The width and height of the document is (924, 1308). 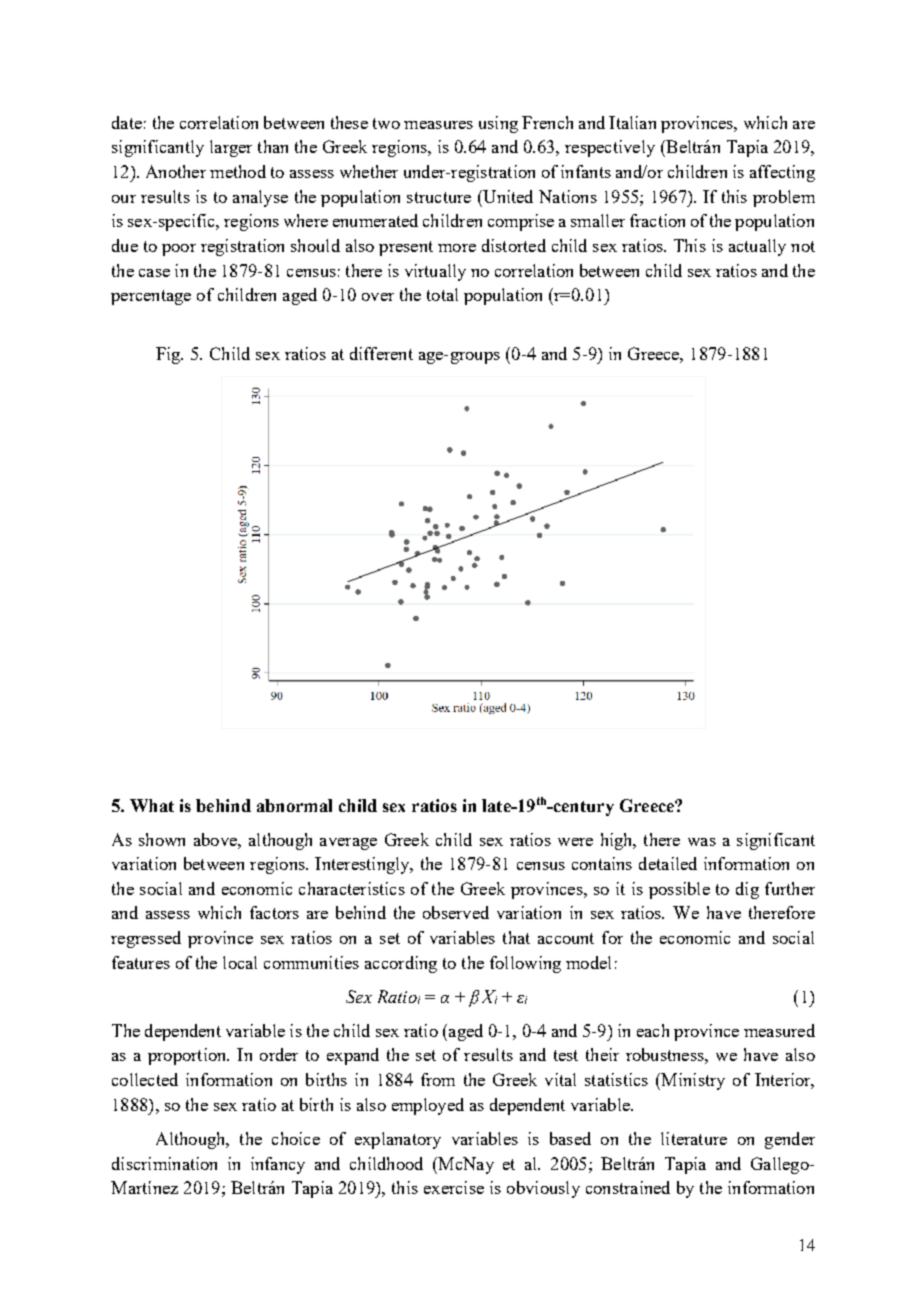 I want to click on Fig, so click(x=169, y=355).
